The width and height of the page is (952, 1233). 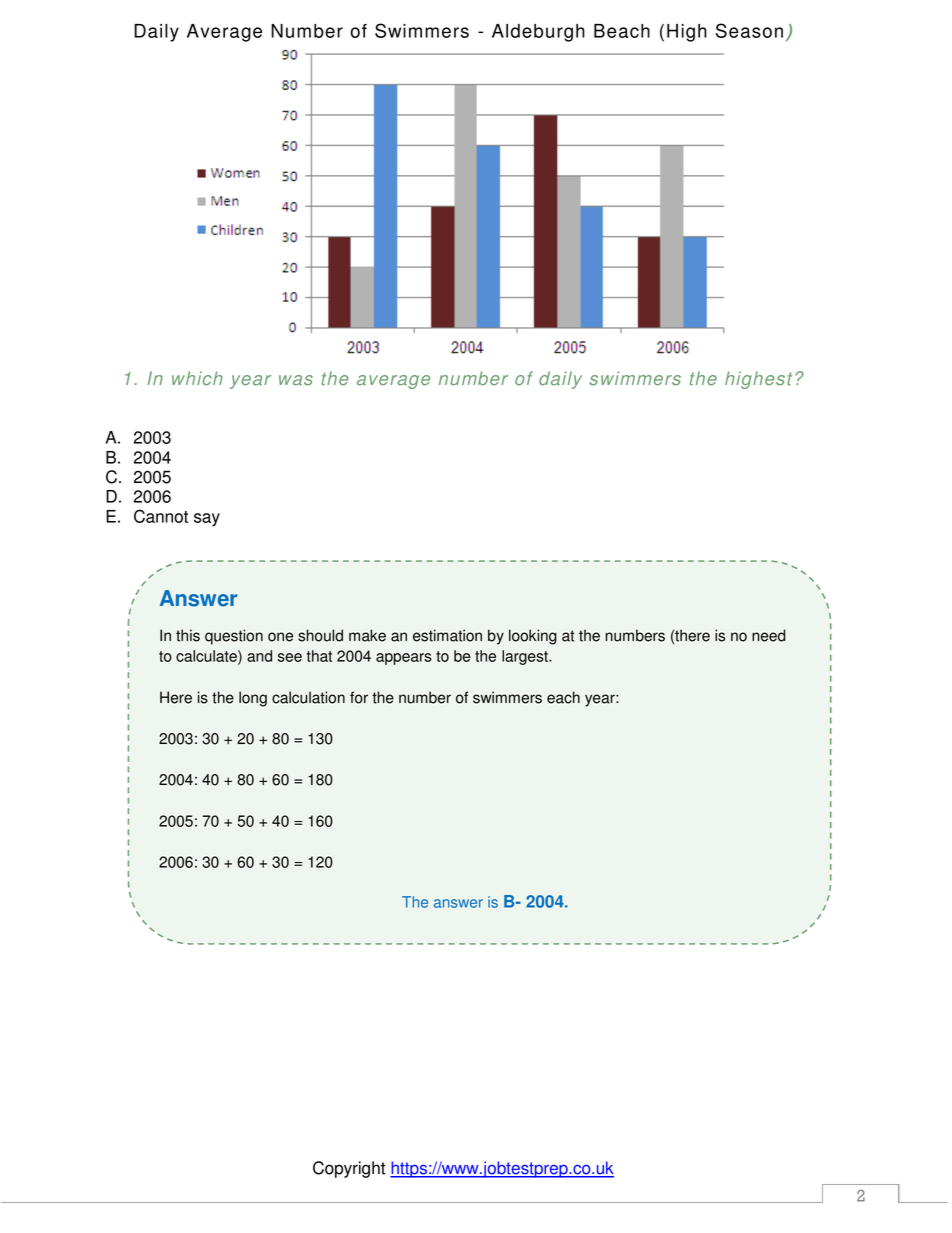 I want to click on Season, so click(x=749, y=30).
